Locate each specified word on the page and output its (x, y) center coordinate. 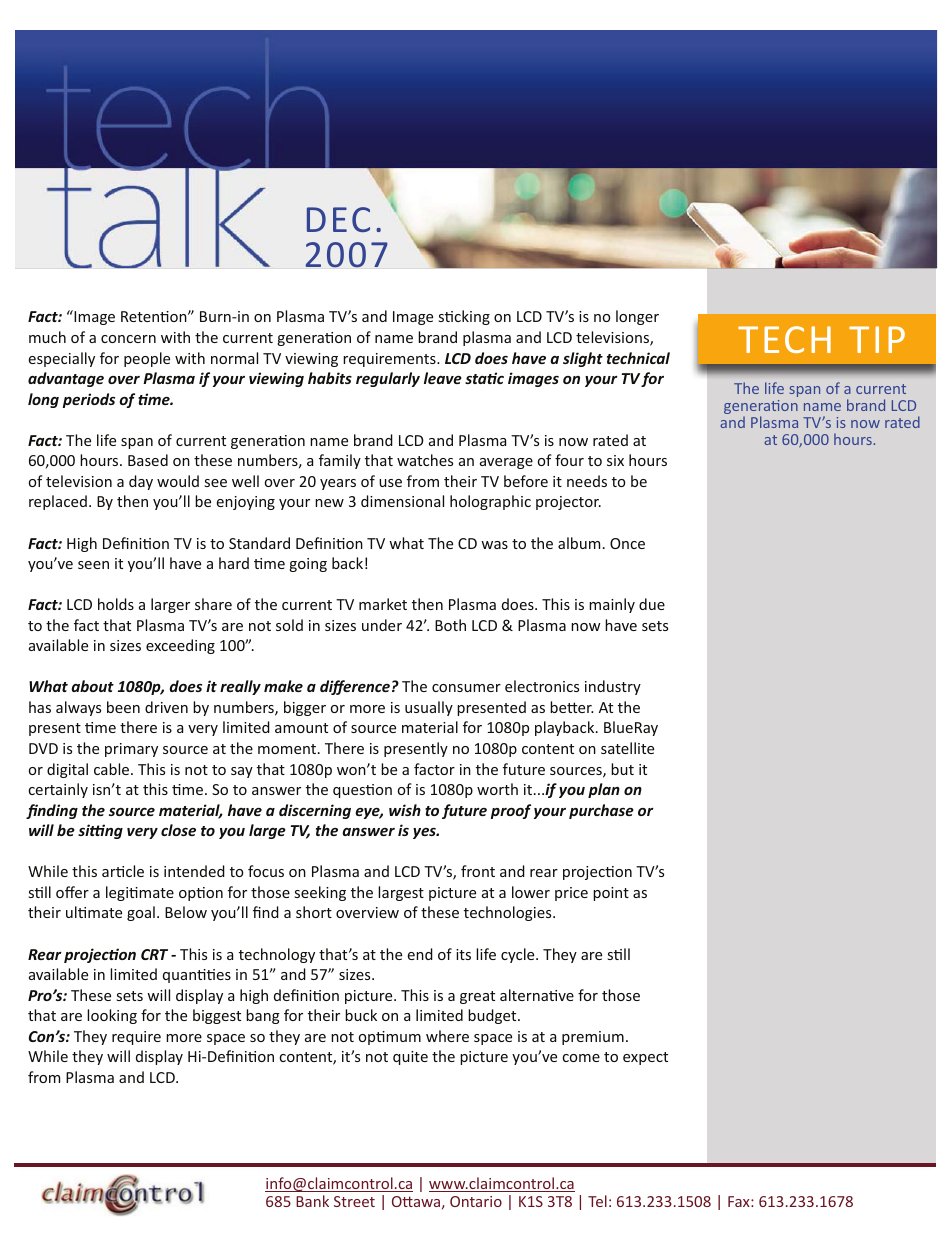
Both (450, 625)
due (652, 604)
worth (497, 789)
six (615, 460)
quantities (197, 976)
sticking (464, 317)
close (178, 830)
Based (148, 460)
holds (116, 604)
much (47, 337)
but (622, 769)
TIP (877, 339)
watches (425, 460)
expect (645, 1058)
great (477, 997)
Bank (312, 1201)
